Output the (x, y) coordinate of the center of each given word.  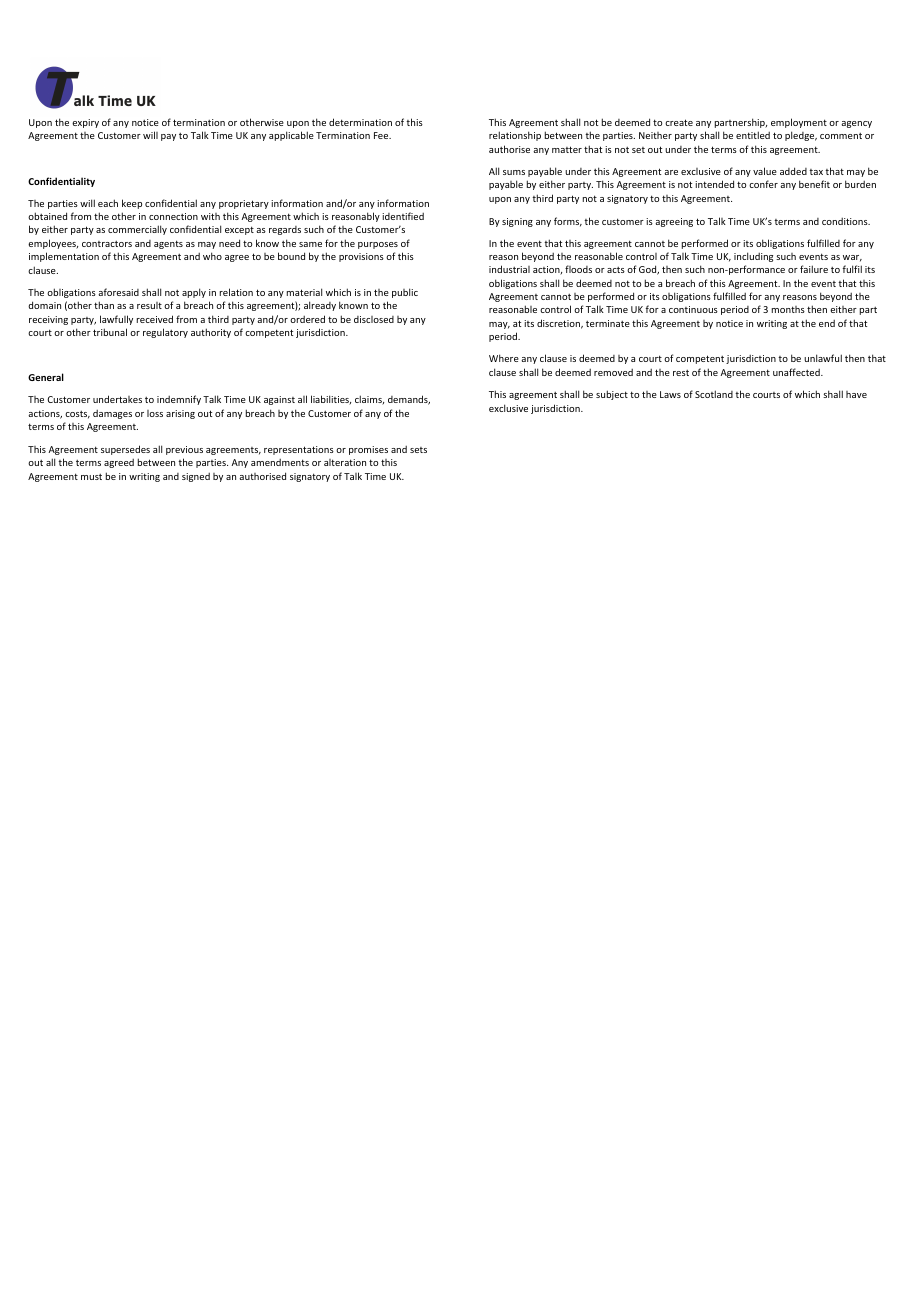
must (91, 477)
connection (173, 216)
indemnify (179, 400)
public (405, 293)
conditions (846, 221)
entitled (753, 135)
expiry (85, 123)
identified (403, 216)
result (149, 305)
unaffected (797, 372)
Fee (382, 135)
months (788, 309)
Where (504, 358)
